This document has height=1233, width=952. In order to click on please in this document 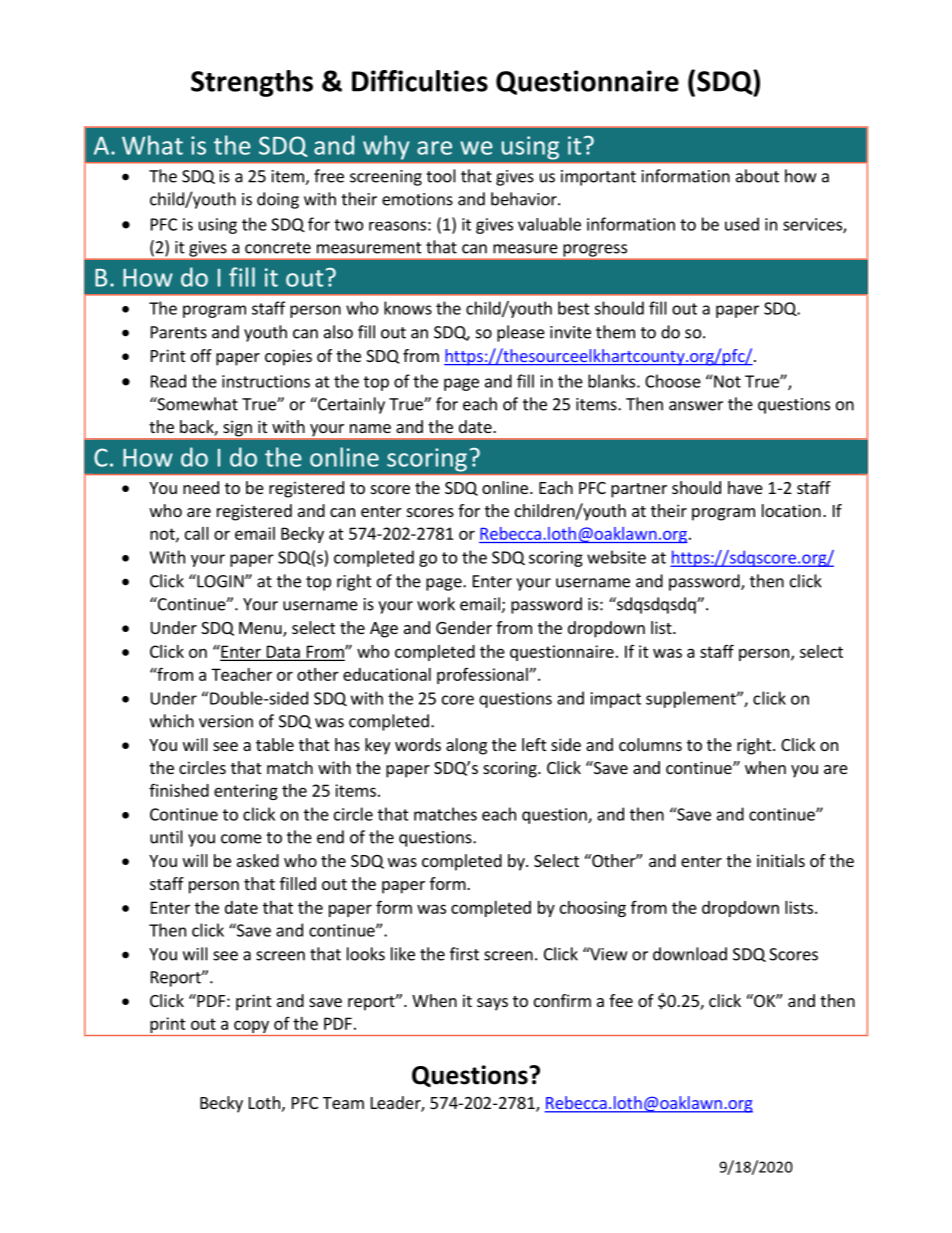, I will do `click(521, 333)`.
